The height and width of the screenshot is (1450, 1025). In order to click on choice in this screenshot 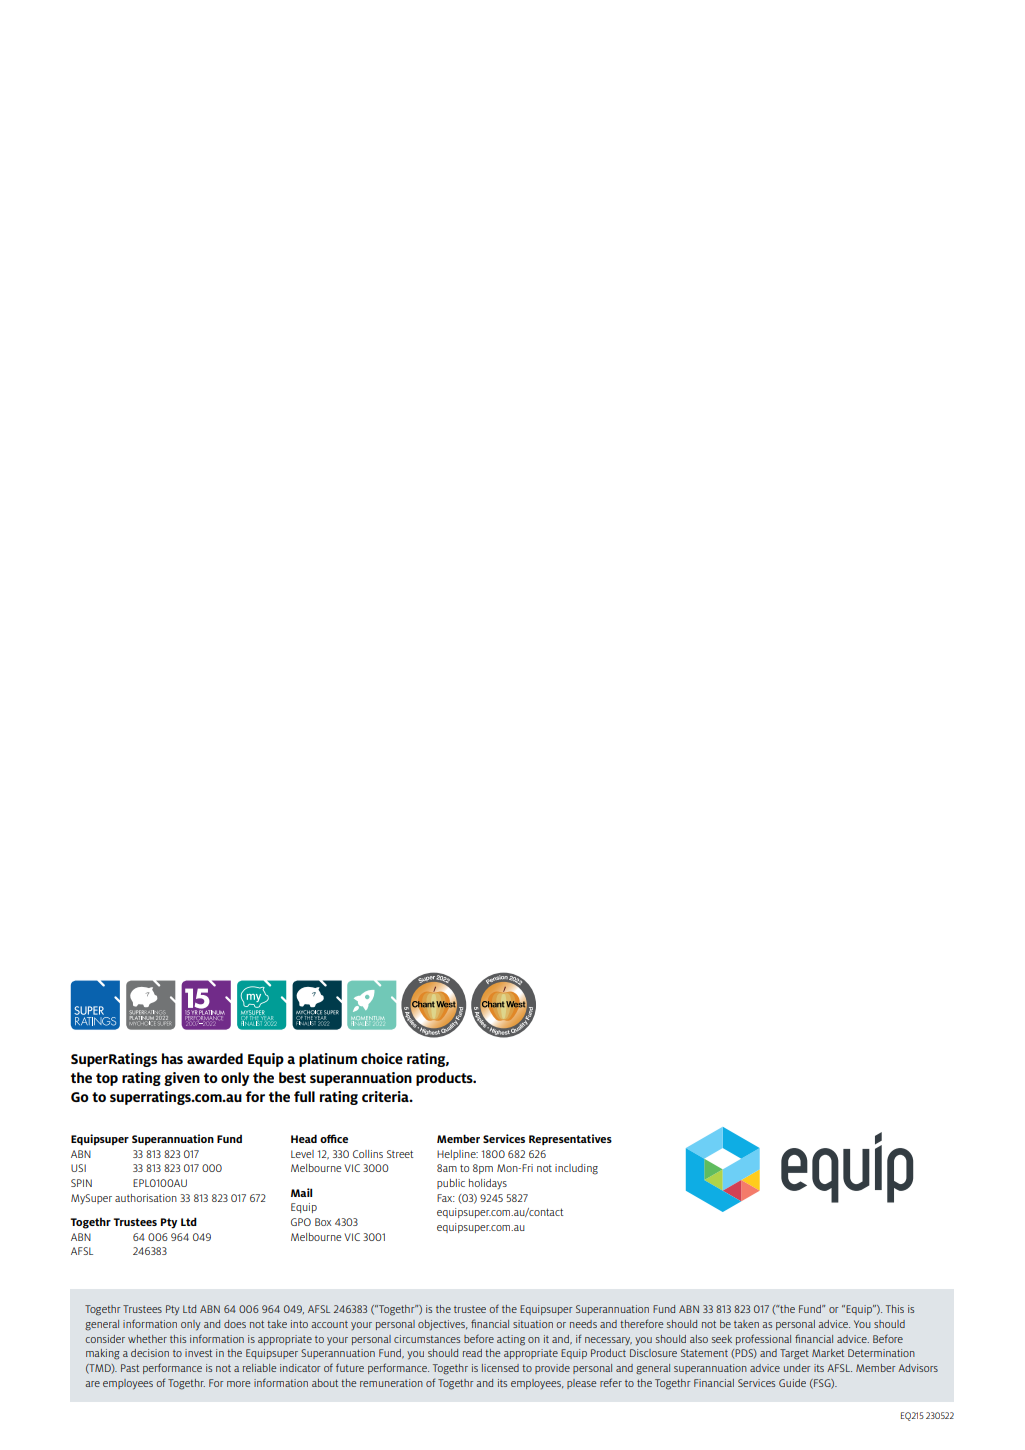, I will do `click(382, 1058)`.
